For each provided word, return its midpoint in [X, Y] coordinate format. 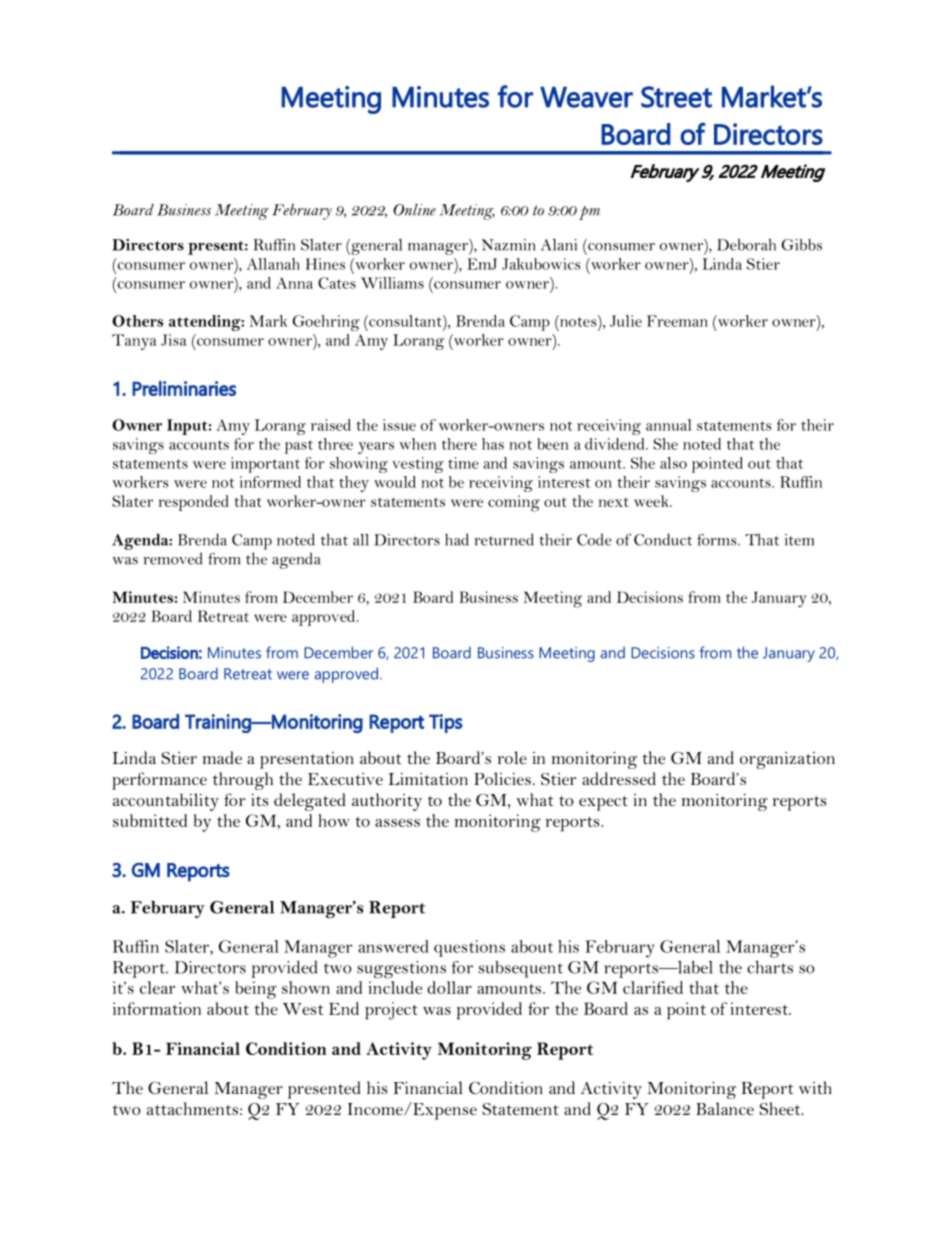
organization [787, 760]
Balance [725, 1108]
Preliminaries [184, 388]
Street [676, 97]
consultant [405, 321]
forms [718, 540]
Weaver [586, 97]
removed [173, 558]
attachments [192, 1108]
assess [397, 823]
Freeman [677, 321]
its [259, 800]
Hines [325, 264]
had [457, 539]
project [391, 1011]
